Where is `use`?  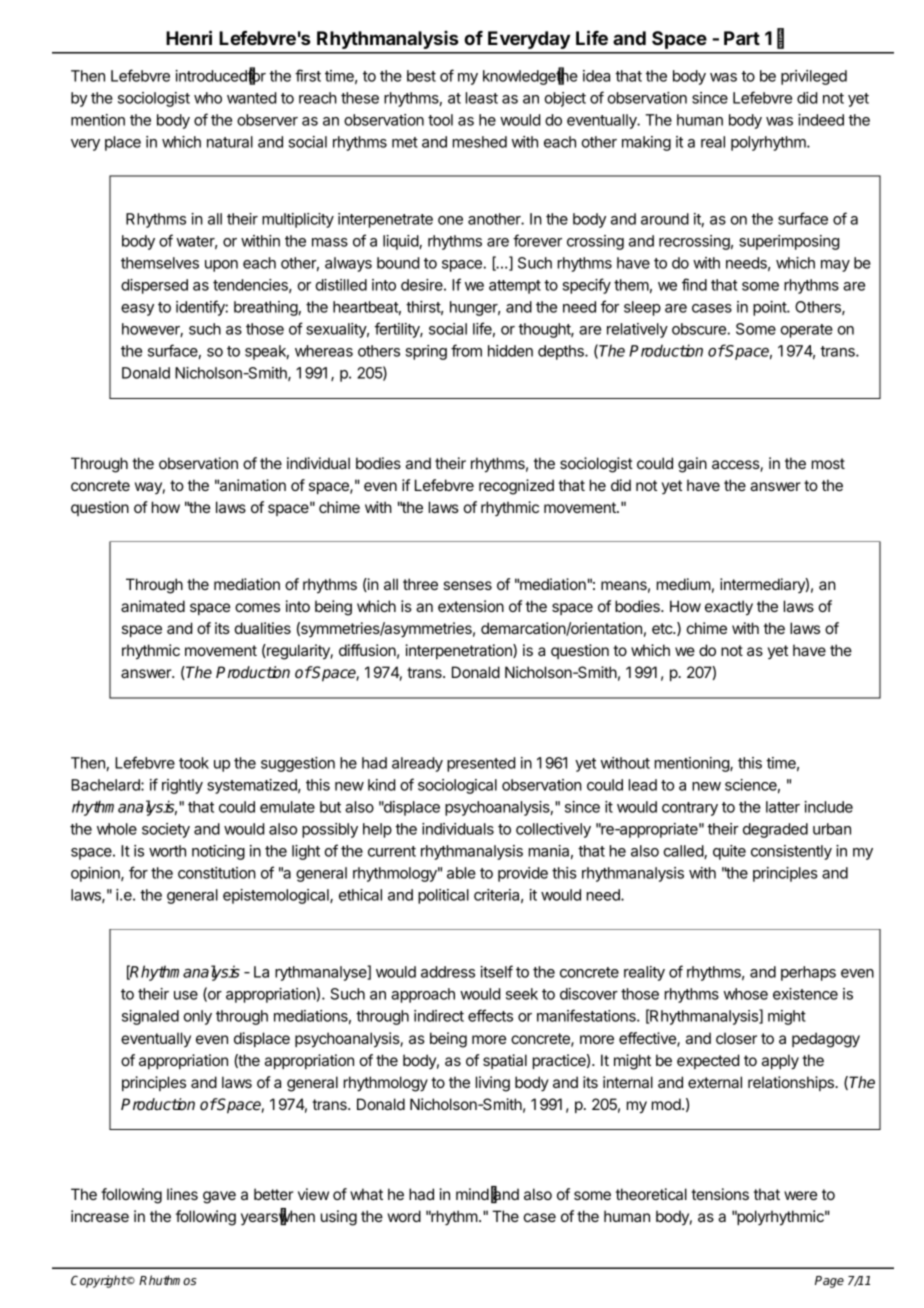 use is located at coordinates (186, 995).
